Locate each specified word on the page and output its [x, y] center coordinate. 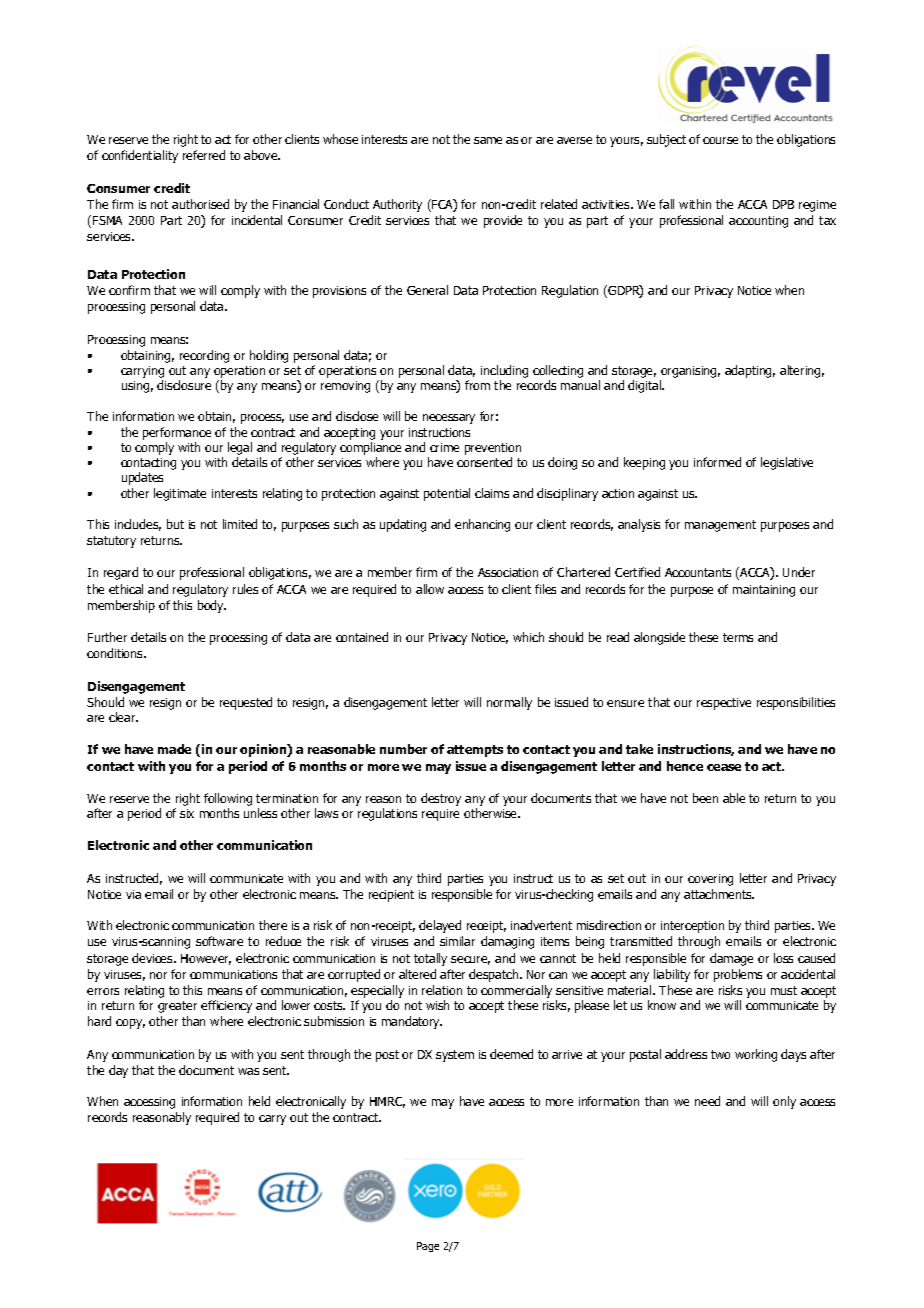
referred [204, 155]
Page [428, 1247]
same [488, 140]
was [248, 1071]
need [707, 1101]
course [720, 140]
